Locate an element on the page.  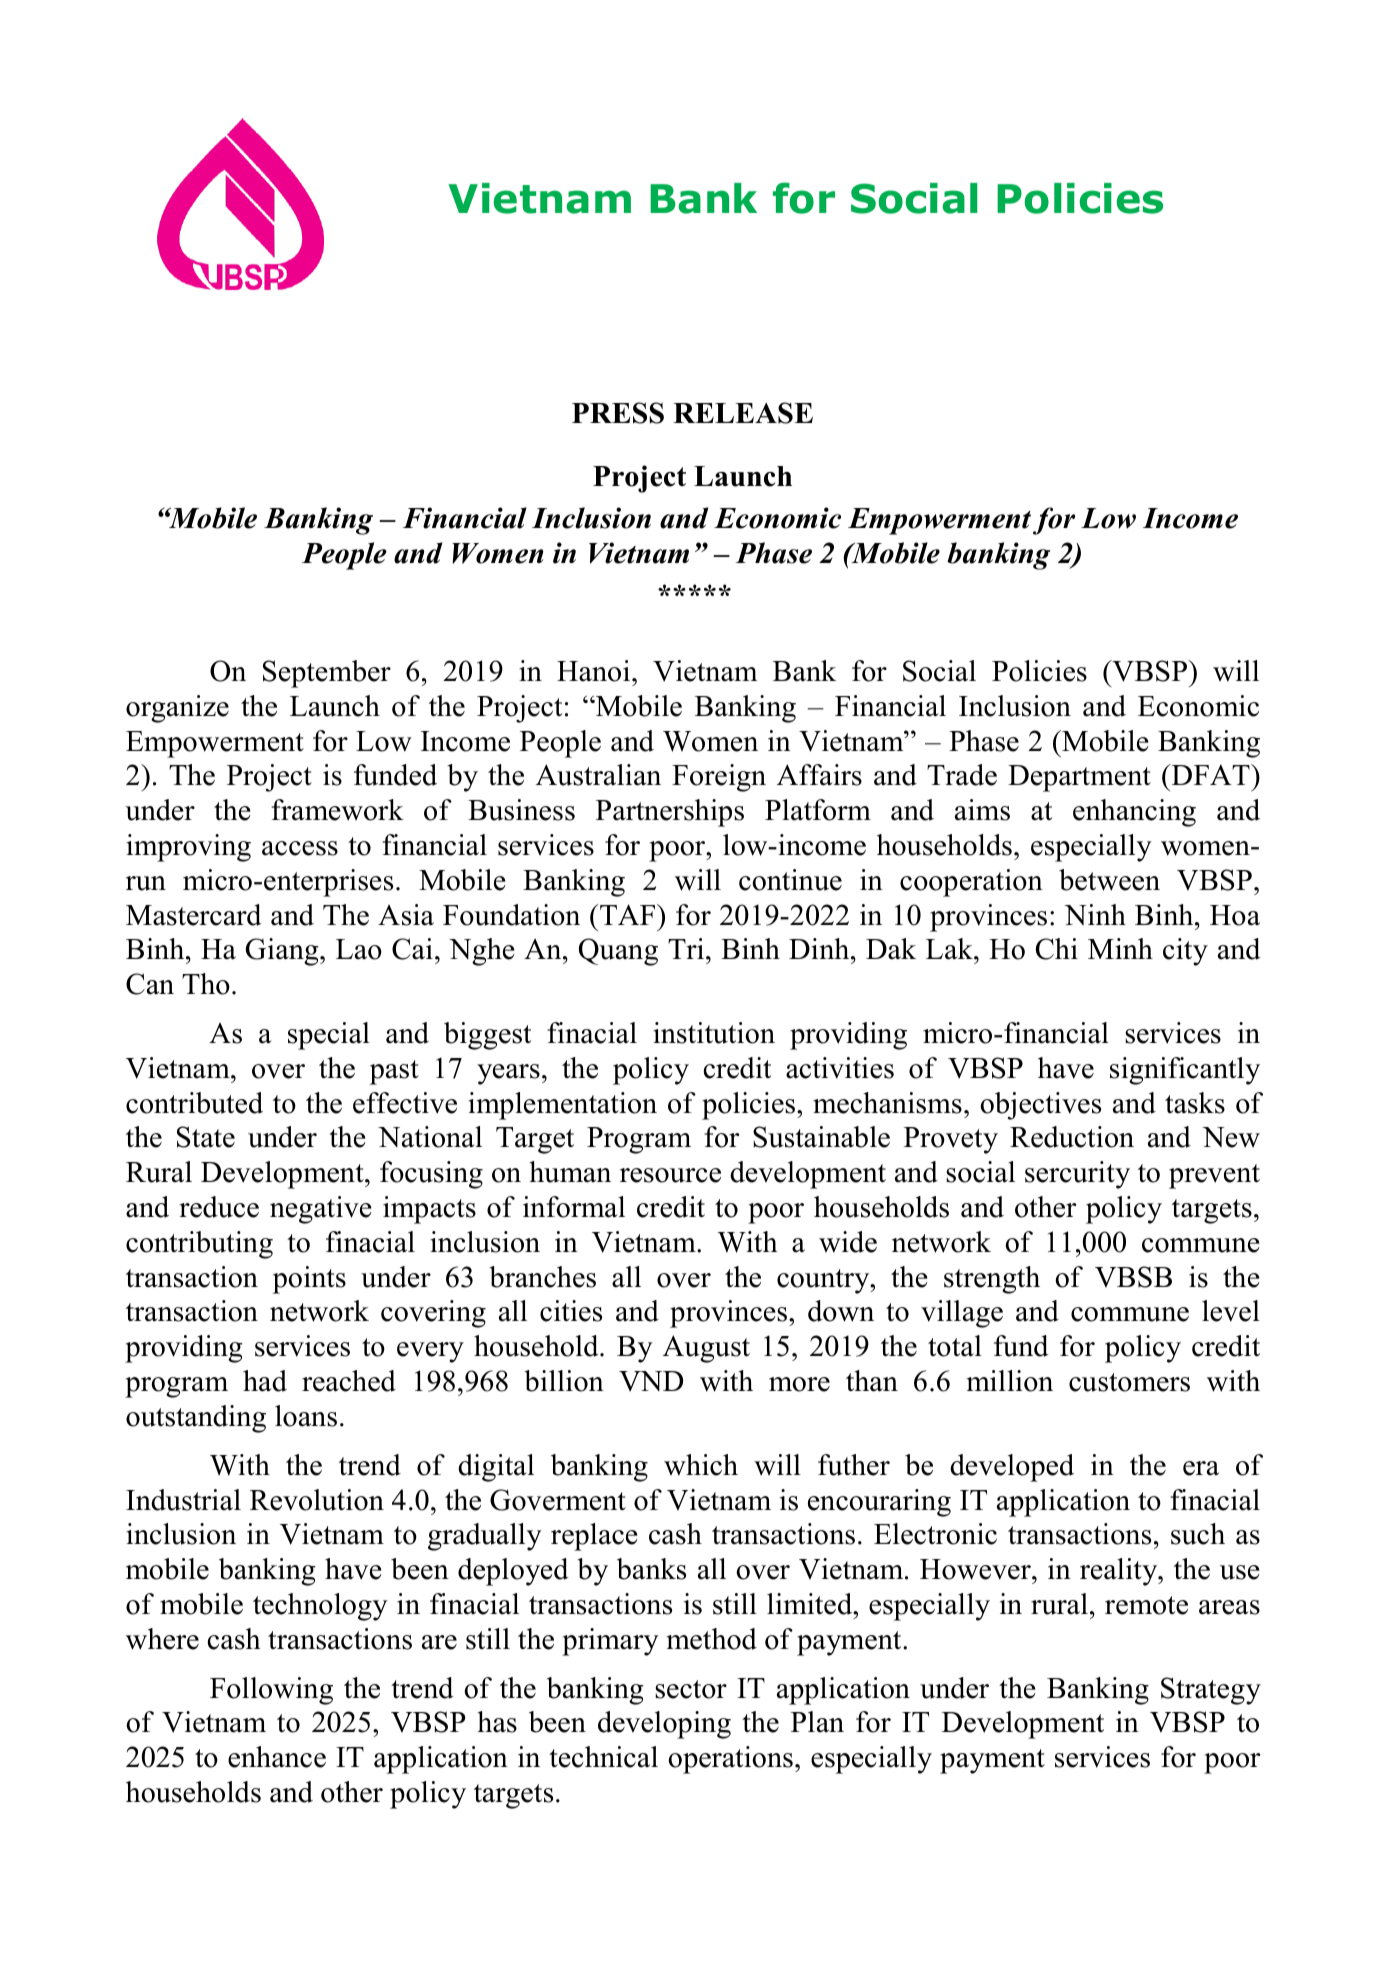
PRESS is located at coordinates (618, 413).
